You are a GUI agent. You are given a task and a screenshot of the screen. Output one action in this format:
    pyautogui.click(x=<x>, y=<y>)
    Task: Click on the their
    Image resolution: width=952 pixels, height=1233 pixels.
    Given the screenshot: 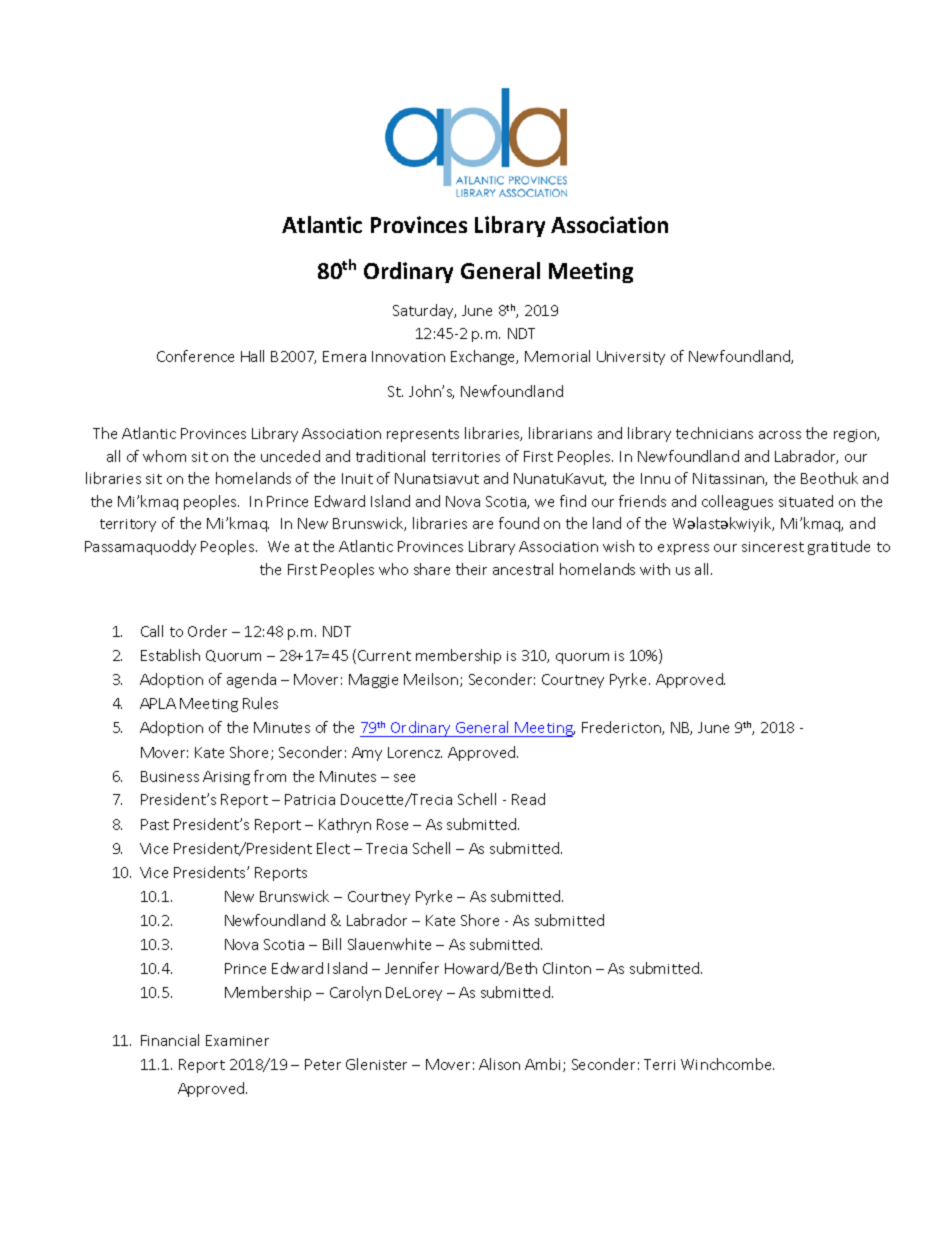 What is the action you would take?
    pyautogui.click(x=471, y=569)
